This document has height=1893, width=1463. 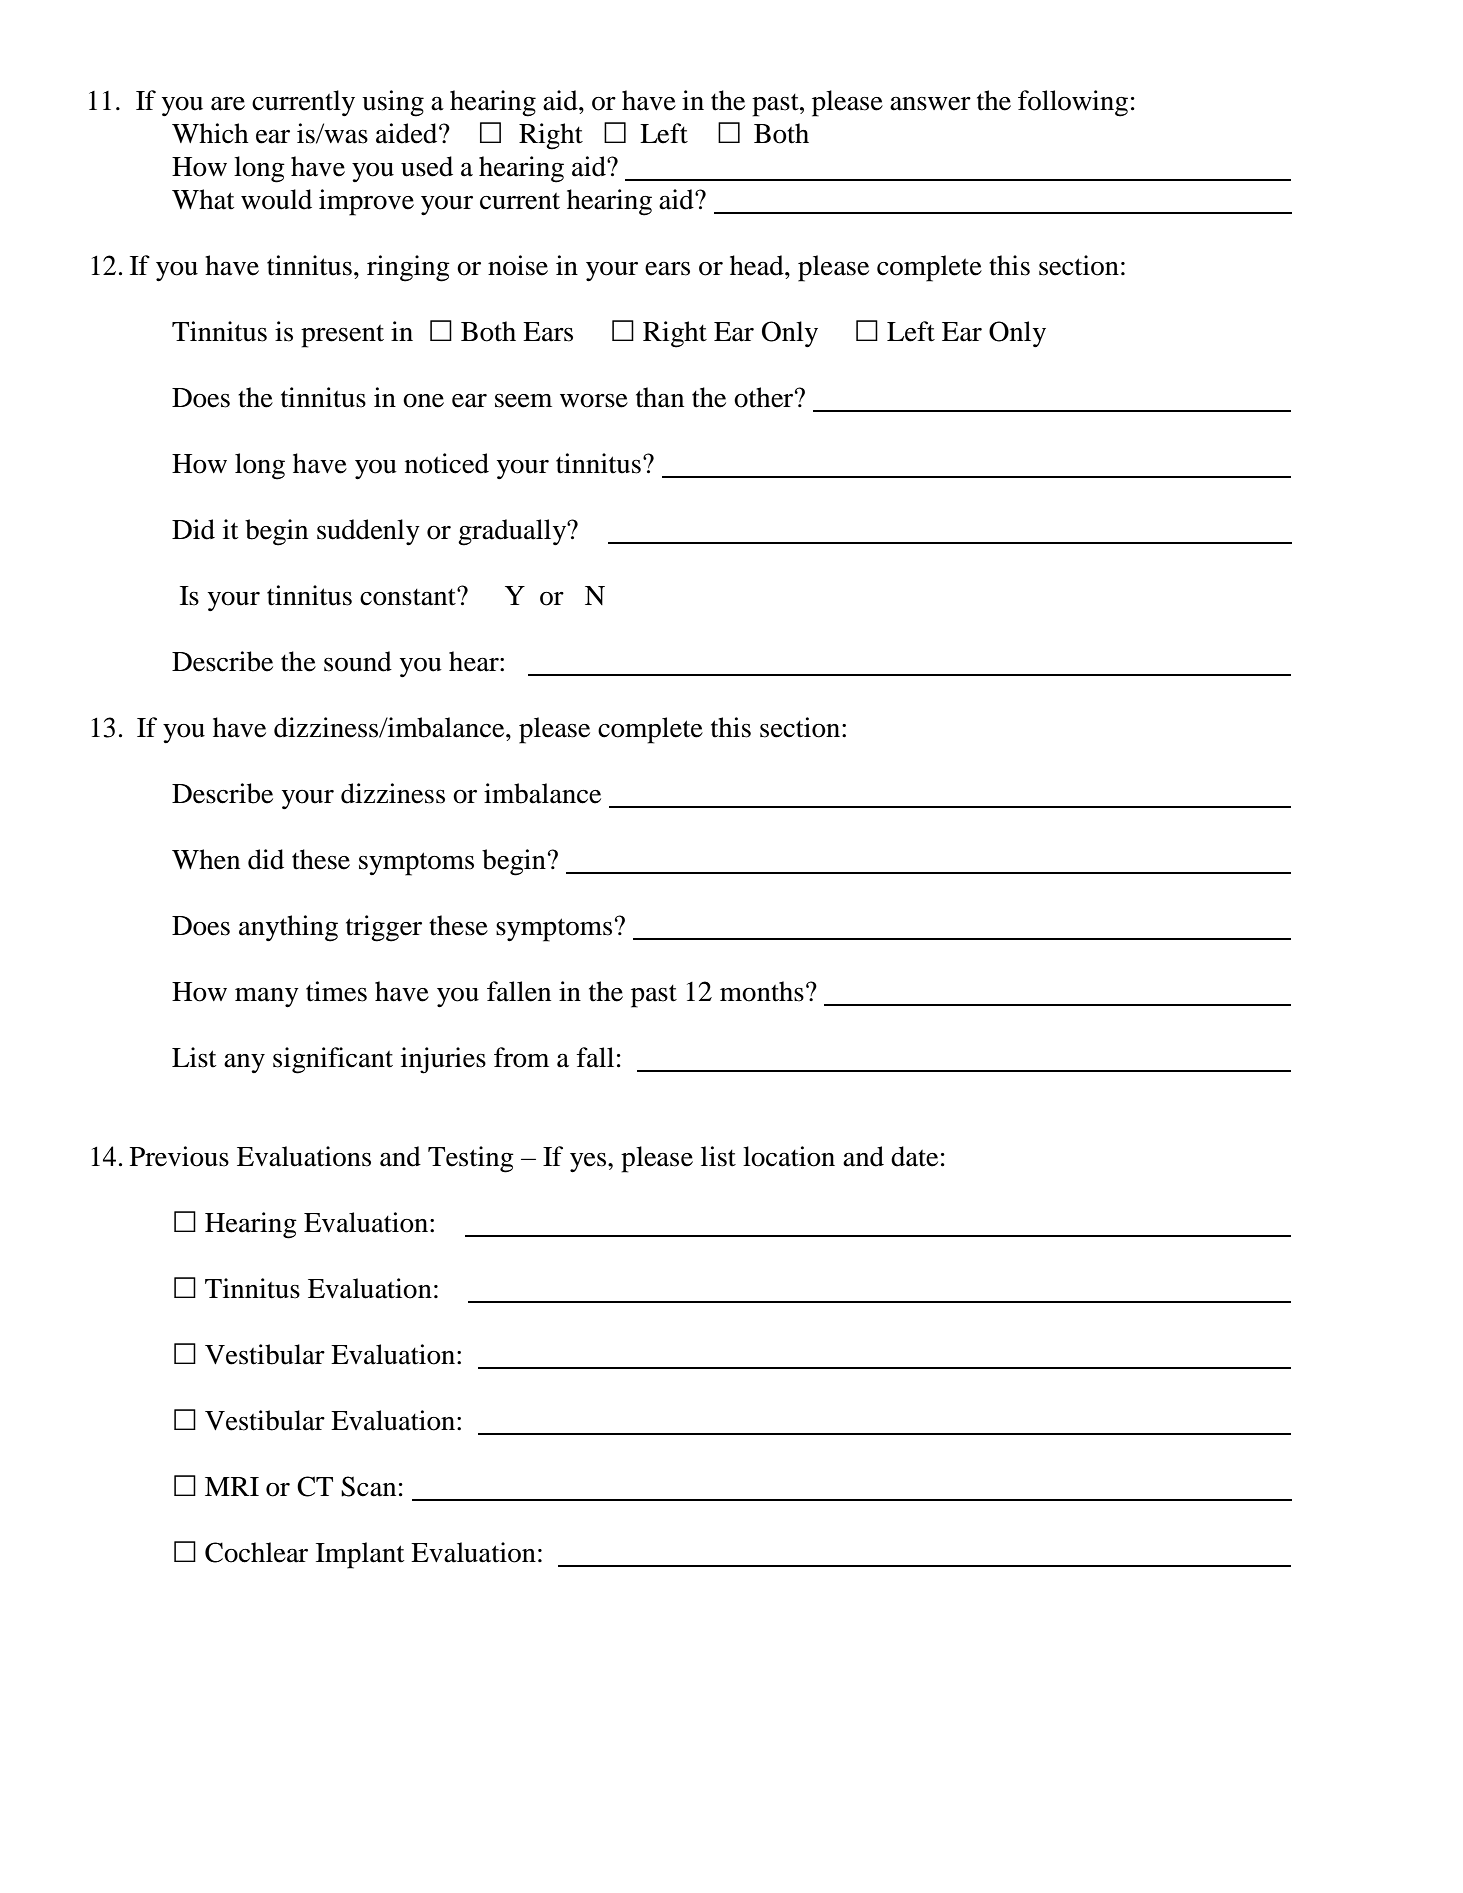 What do you see at coordinates (518, 265) in the document?
I see `noise` at bounding box center [518, 265].
